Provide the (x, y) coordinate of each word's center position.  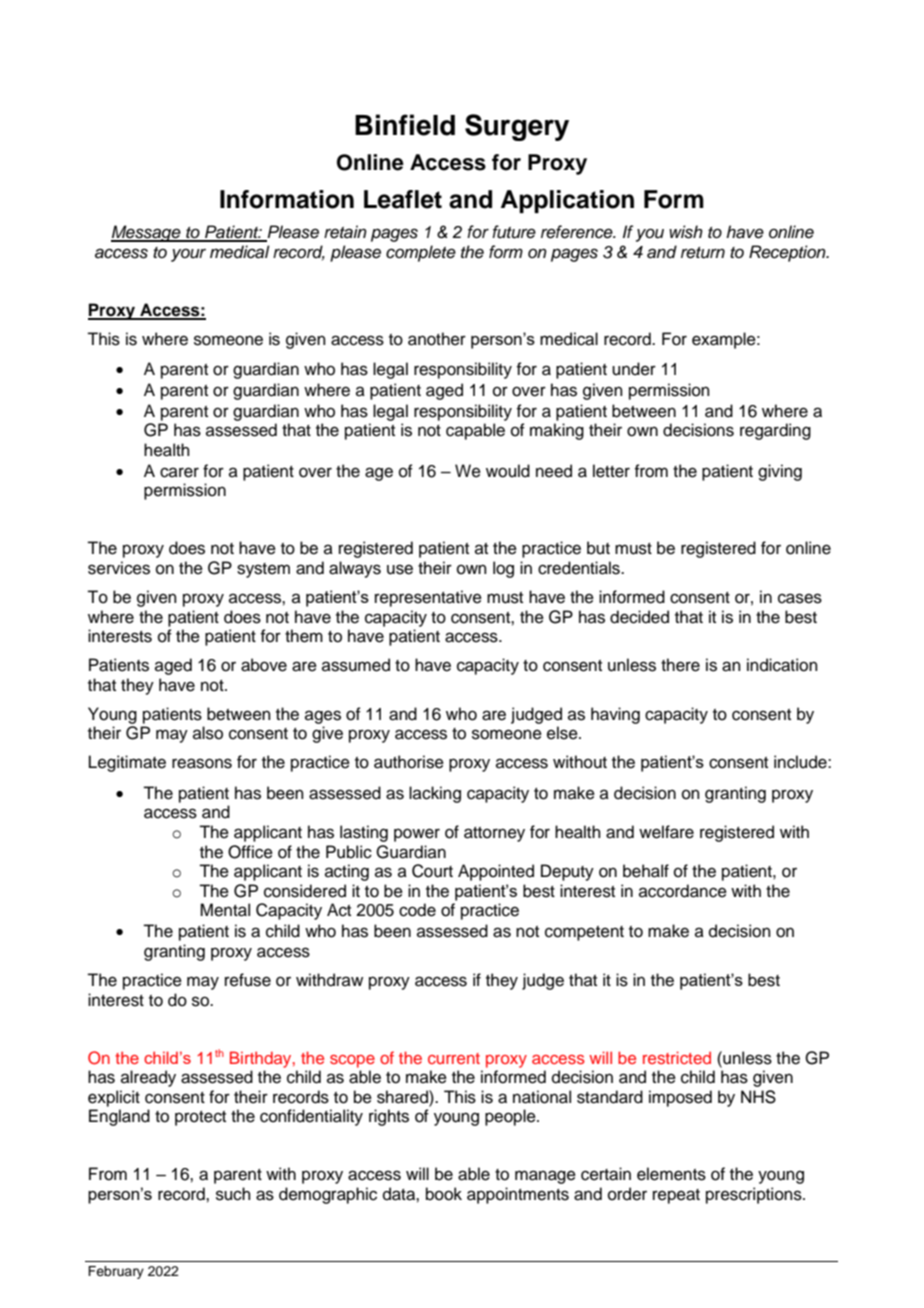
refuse (248, 980)
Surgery (517, 127)
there (680, 665)
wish (686, 232)
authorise (409, 762)
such (233, 1194)
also (208, 733)
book (444, 1194)
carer (179, 472)
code (417, 910)
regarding (775, 431)
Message (147, 233)
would (508, 471)
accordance (683, 891)
